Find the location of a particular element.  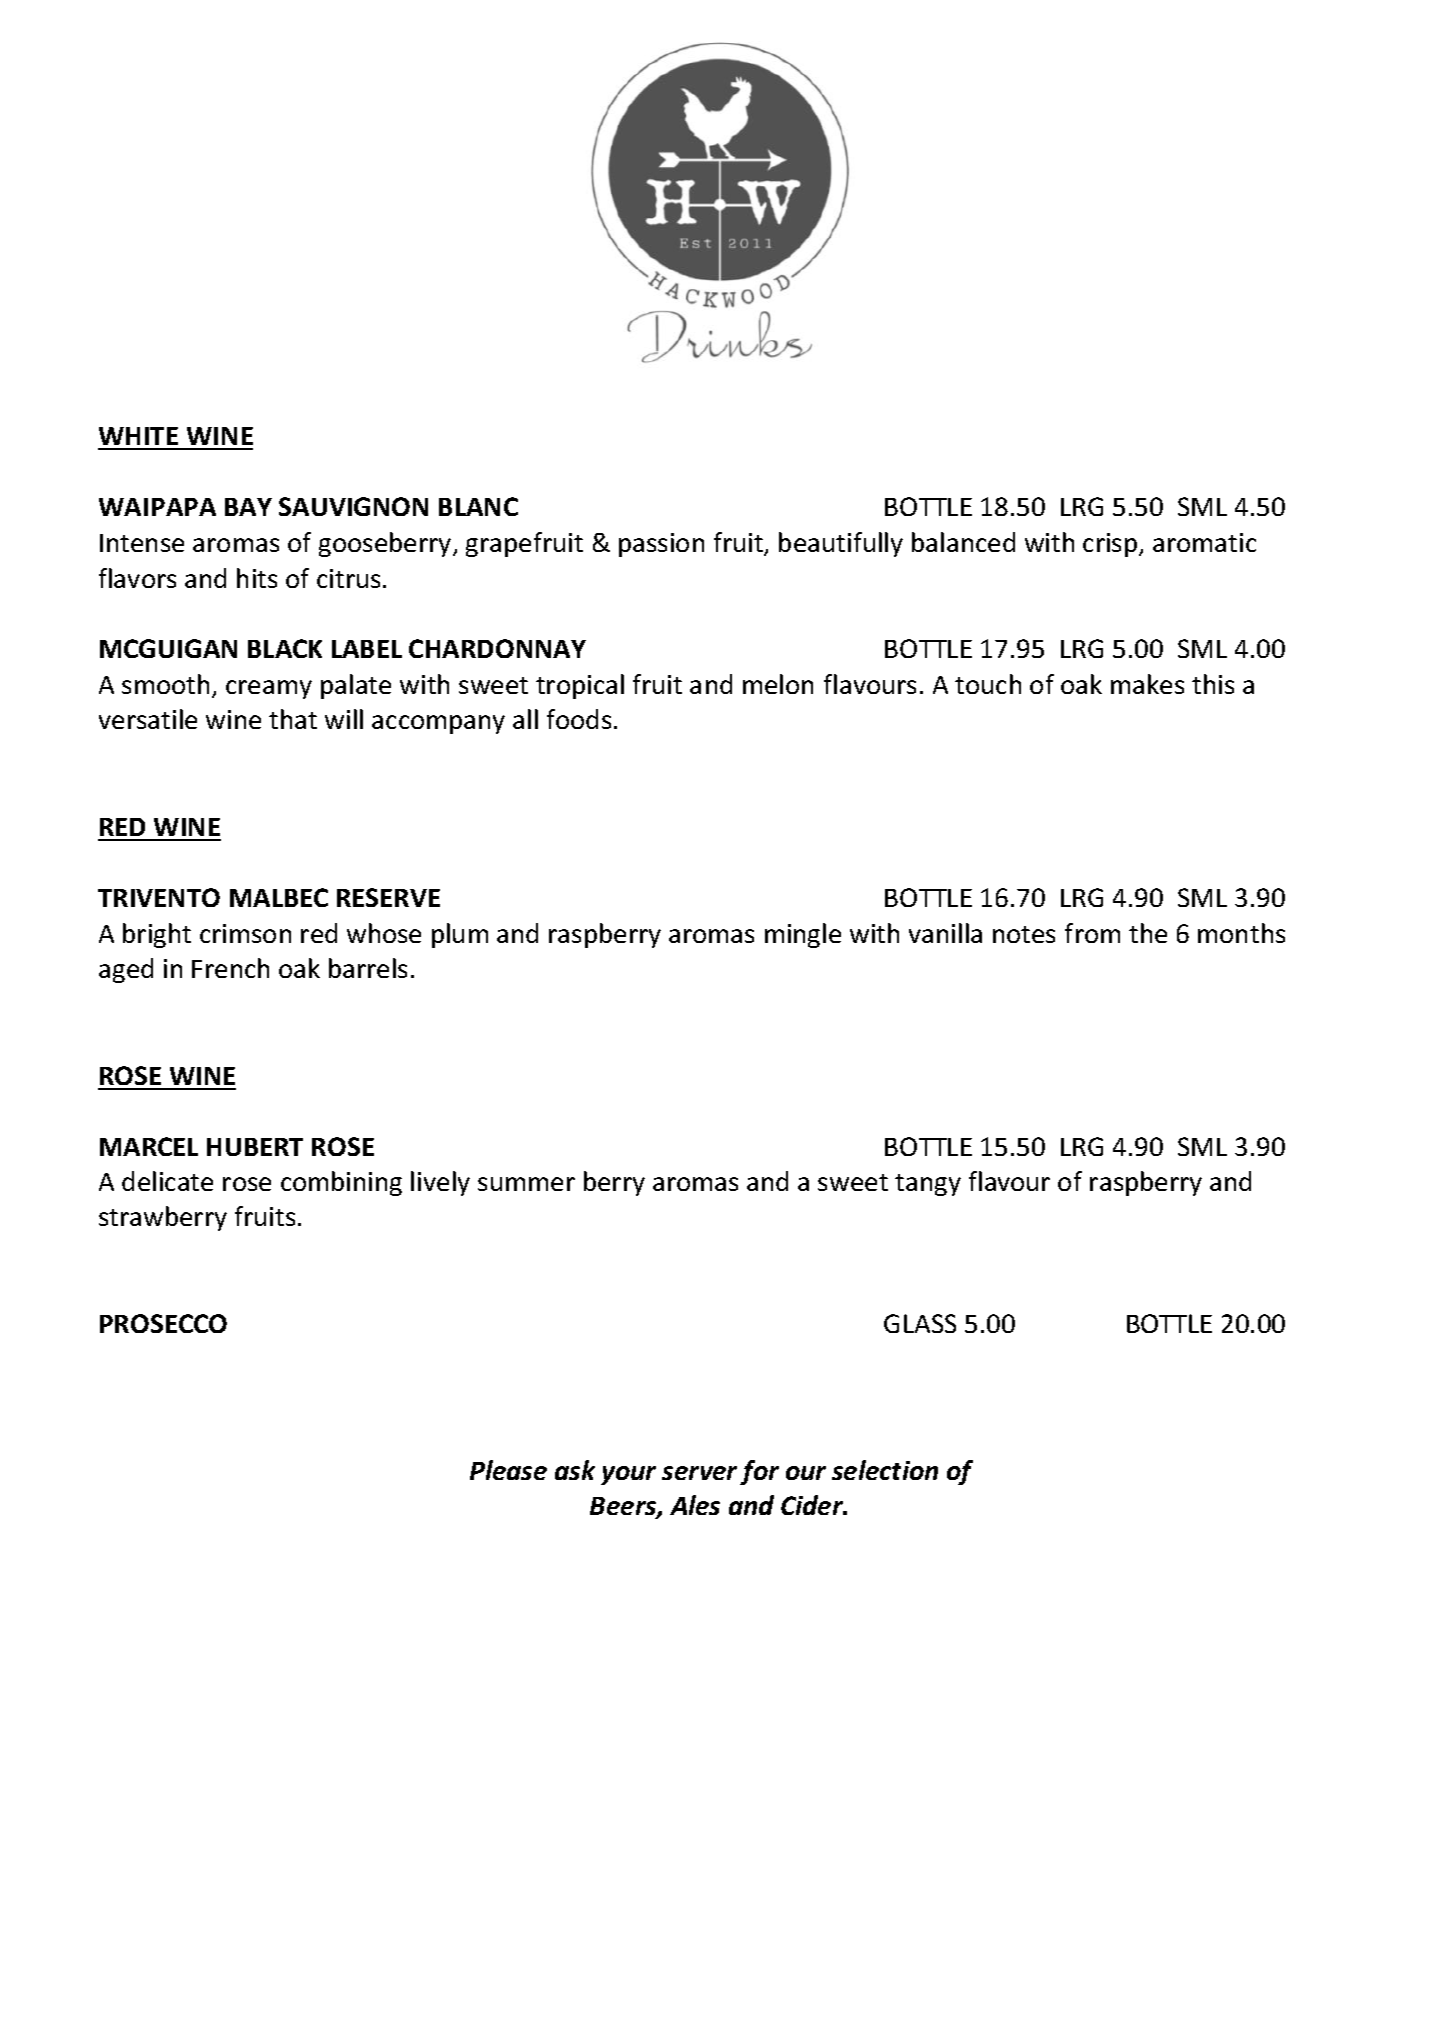

Please is located at coordinates (508, 1470).
